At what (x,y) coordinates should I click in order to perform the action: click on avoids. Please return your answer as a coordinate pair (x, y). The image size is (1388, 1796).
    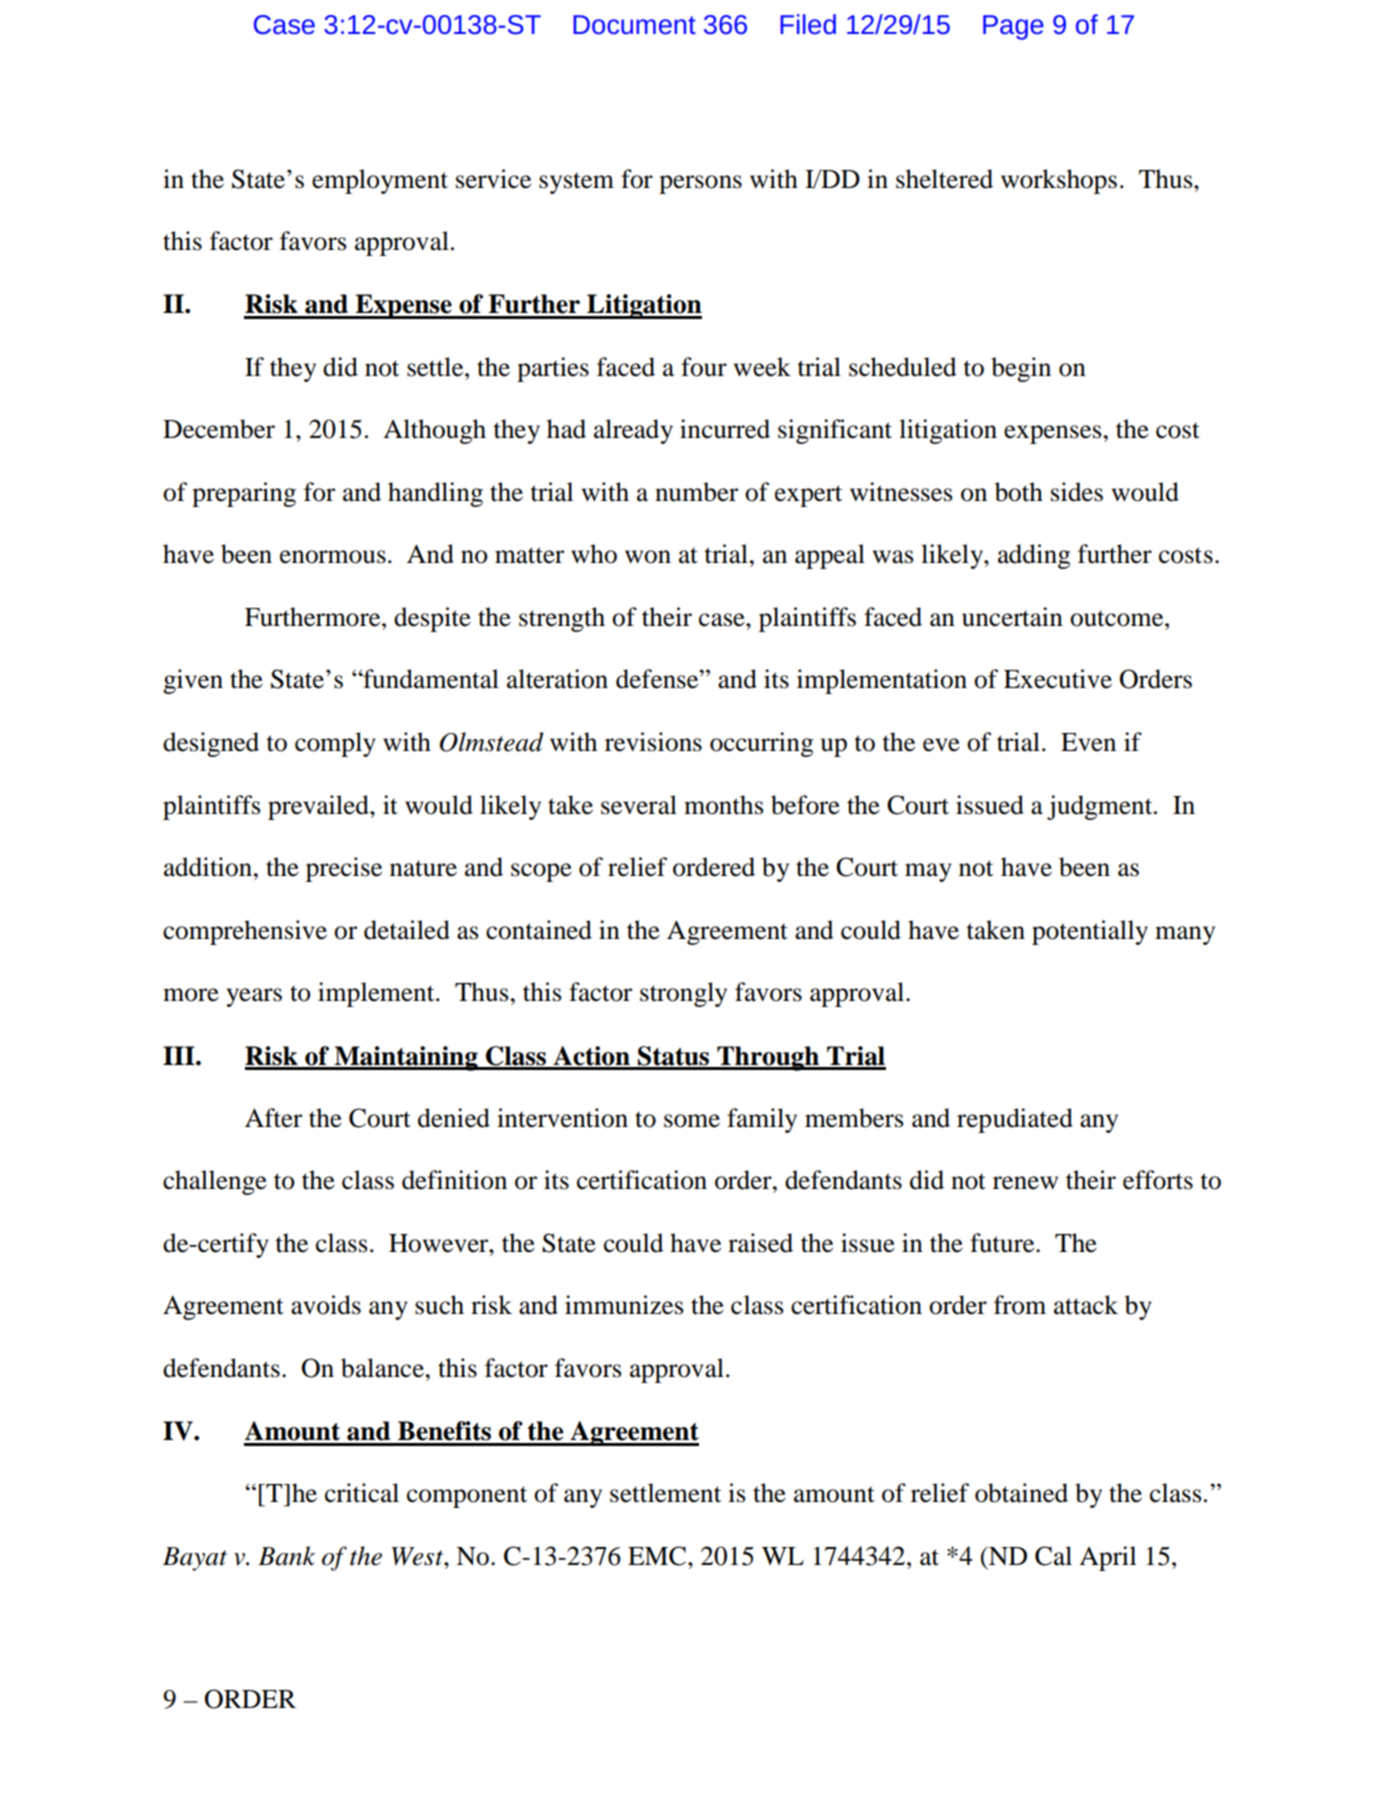
    Looking at the image, I should click on (326, 1305).
